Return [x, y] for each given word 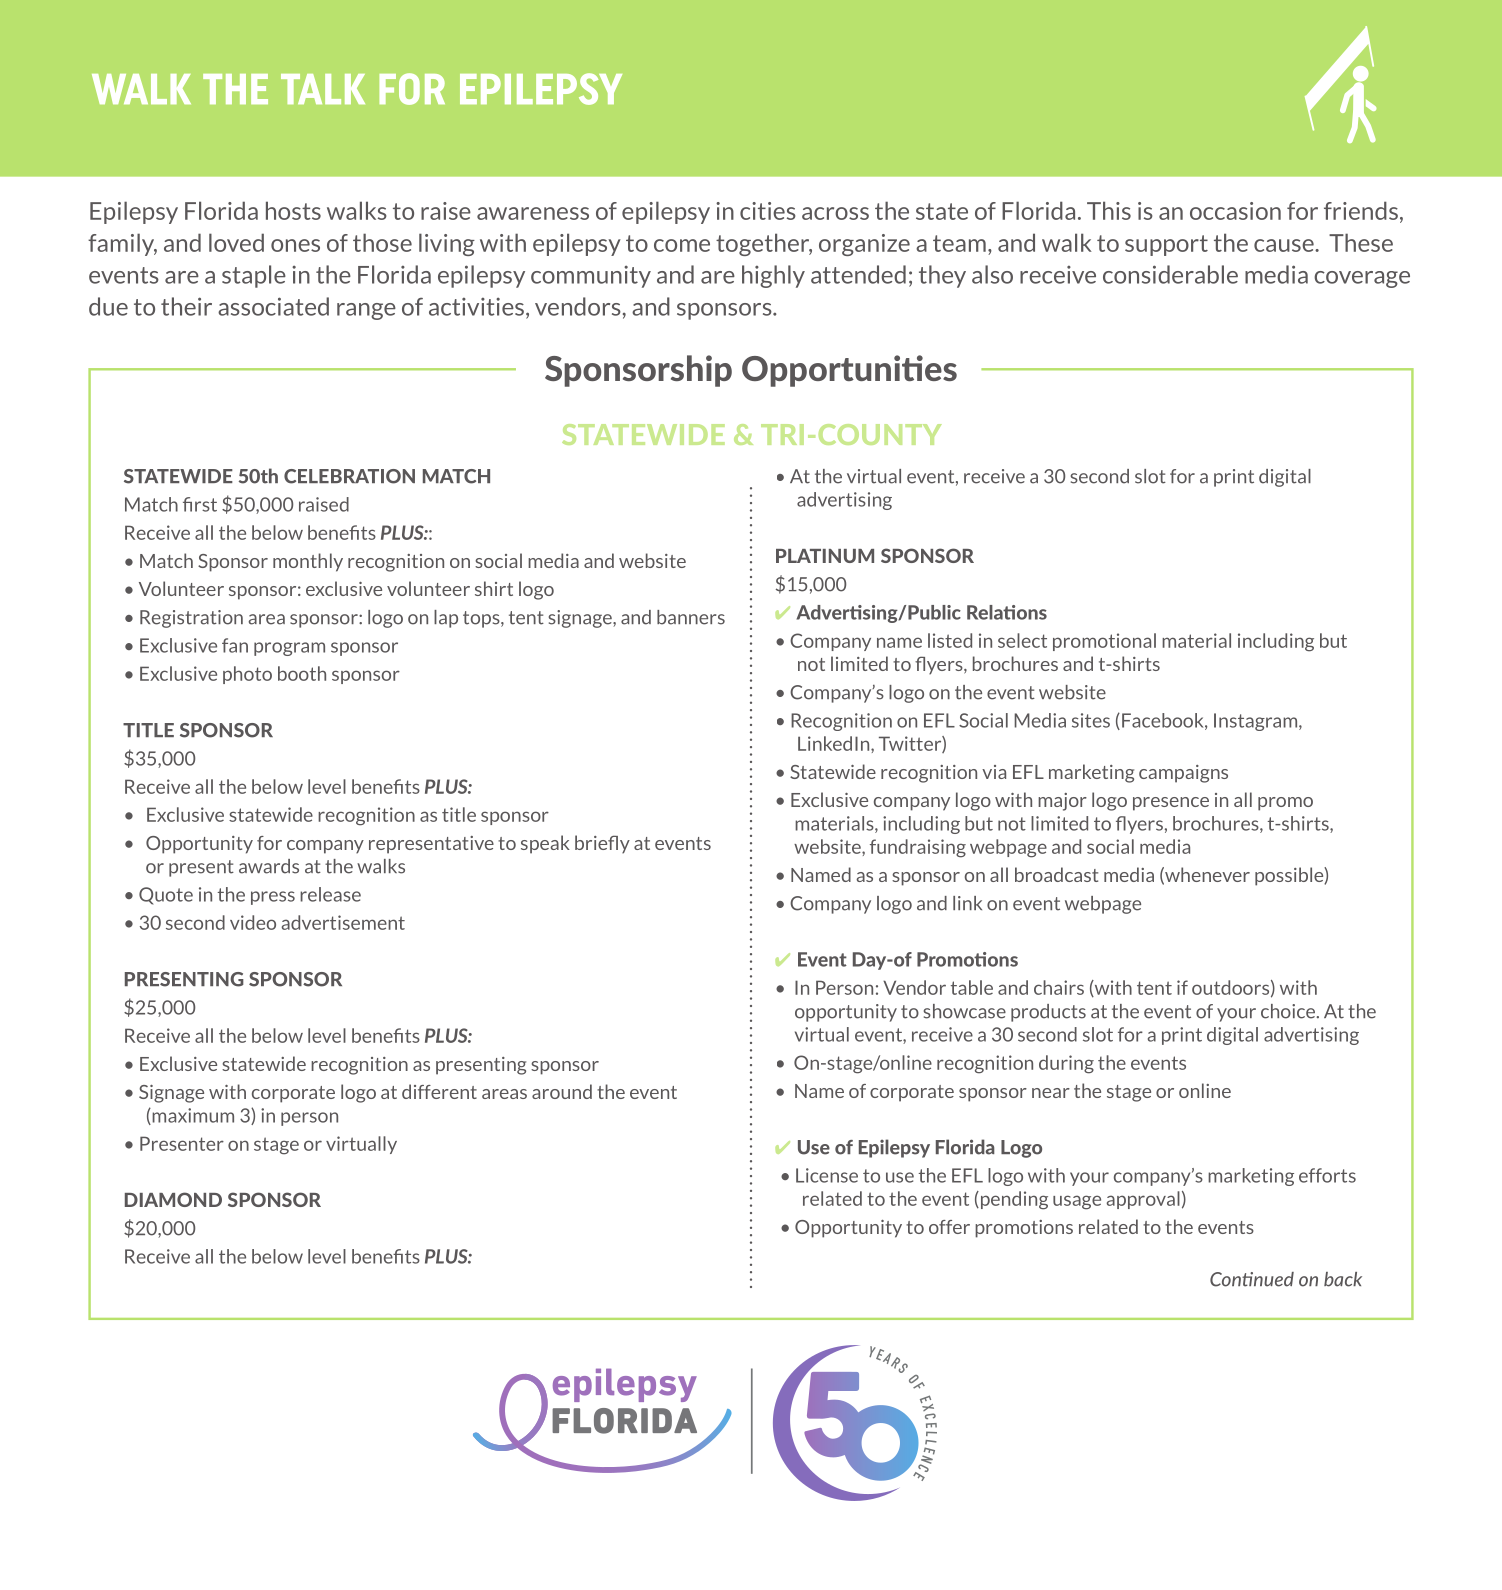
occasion [1235, 211]
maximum [192, 1116]
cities [768, 211]
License [827, 1175]
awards [269, 866]
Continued [1252, 1279]
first [200, 504]
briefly [602, 844]
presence [1171, 804]
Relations [1007, 612]
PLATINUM [825, 556]
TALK [323, 89]
